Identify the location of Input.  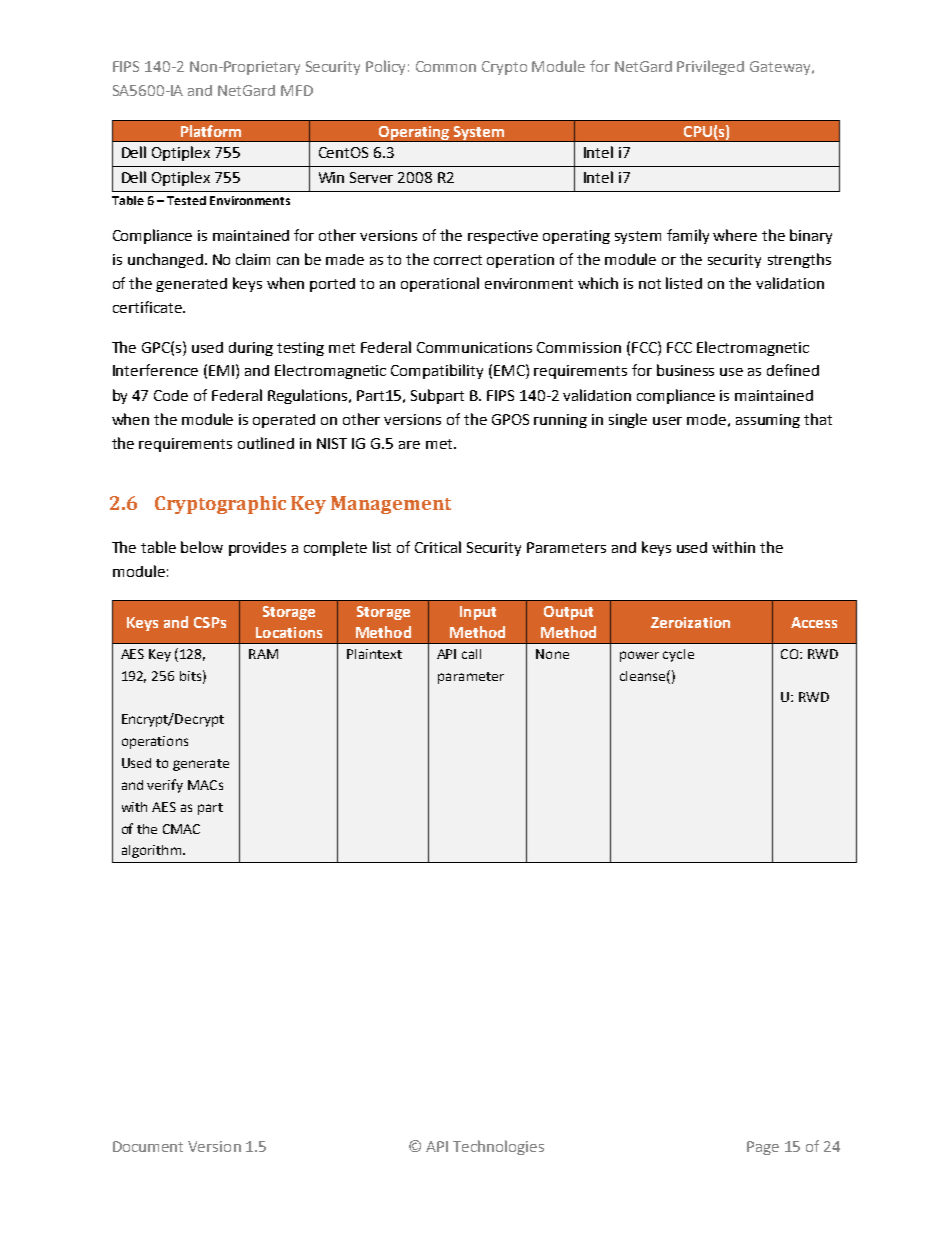
(478, 613).
